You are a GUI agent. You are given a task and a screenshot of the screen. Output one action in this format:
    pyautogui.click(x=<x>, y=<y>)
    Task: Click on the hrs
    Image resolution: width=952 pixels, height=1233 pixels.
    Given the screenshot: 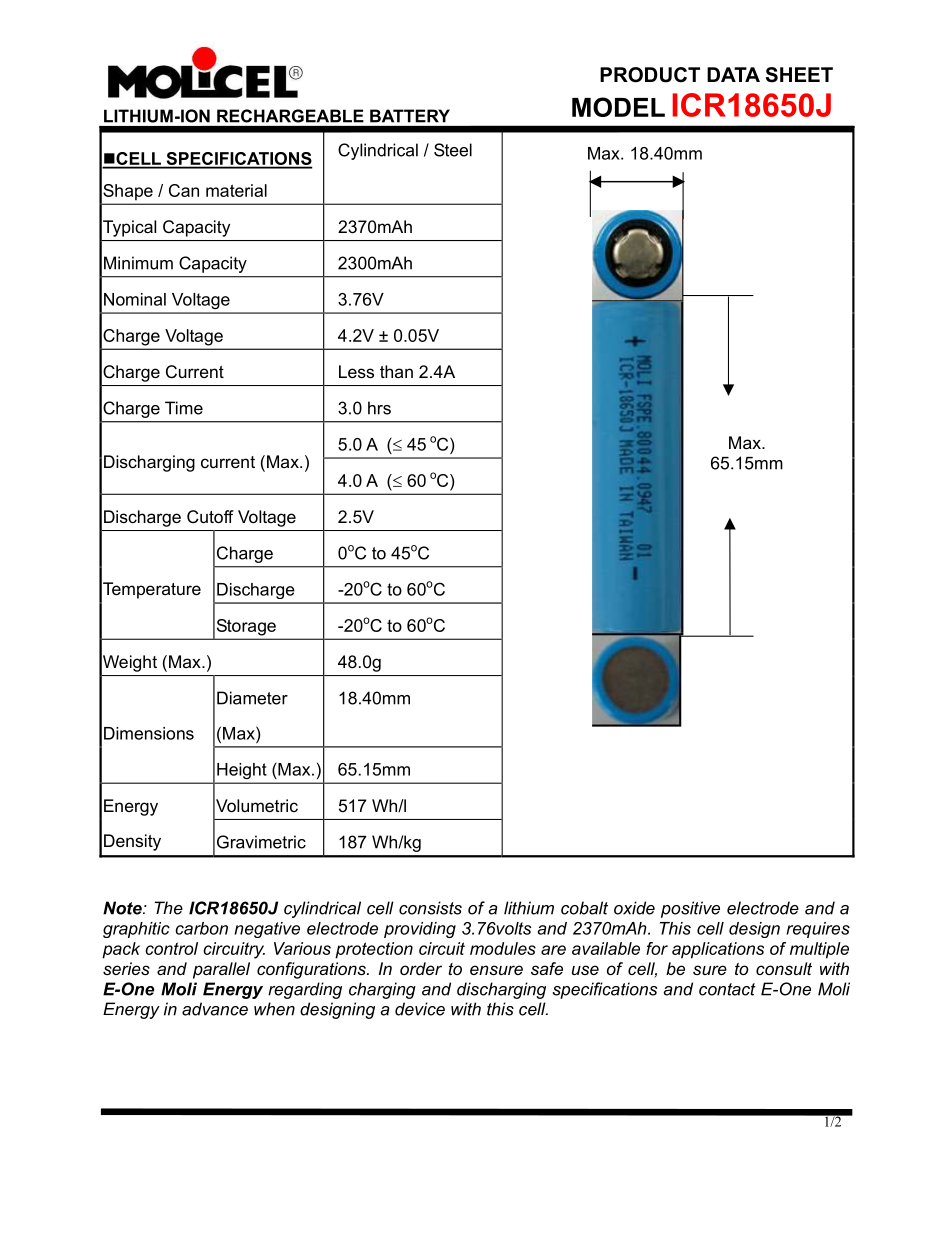 What is the action you would take?
    pyautogui.click(x=379, y=408)
